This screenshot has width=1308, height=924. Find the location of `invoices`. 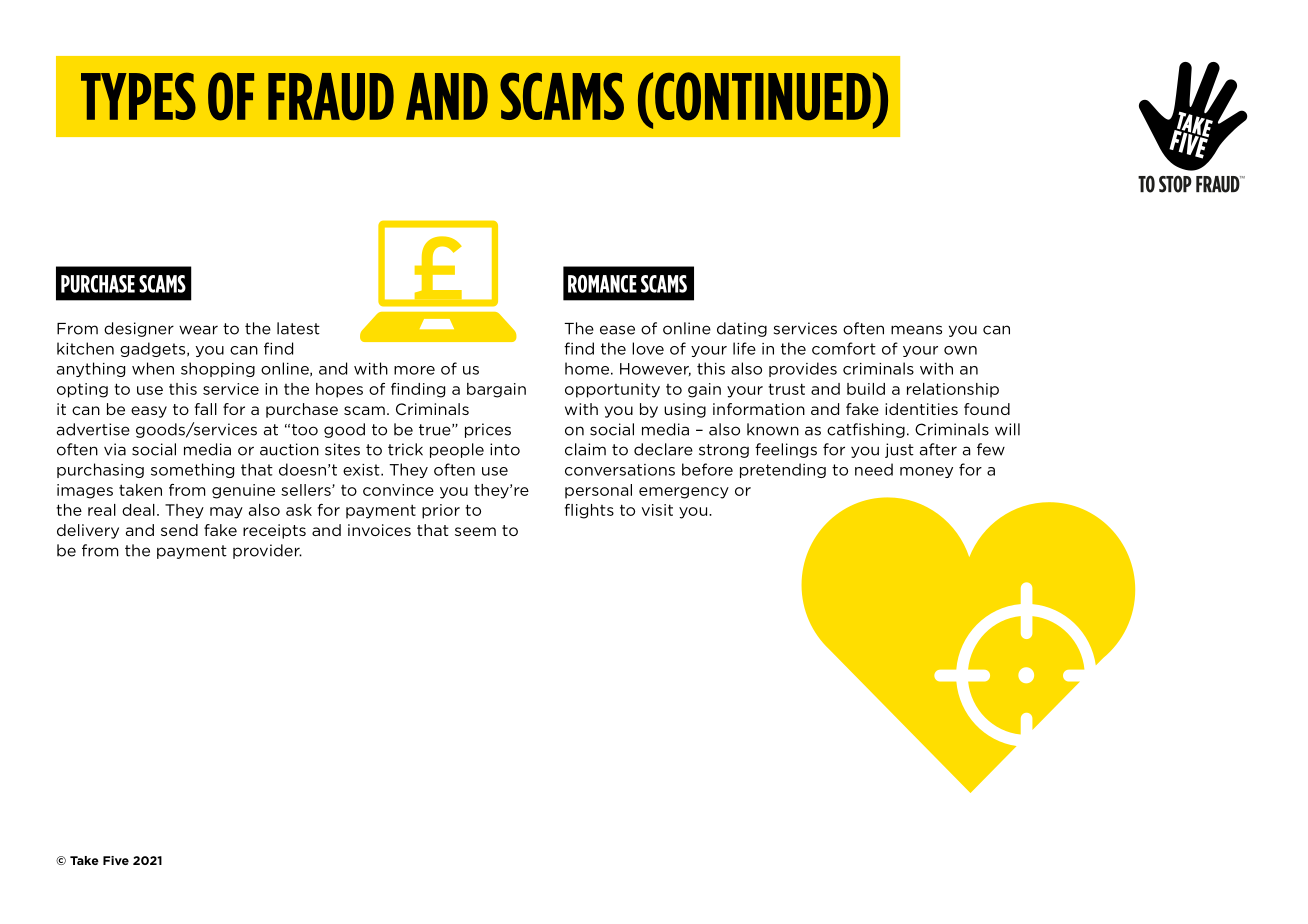

invoices is located at coordinates (379, 530).
